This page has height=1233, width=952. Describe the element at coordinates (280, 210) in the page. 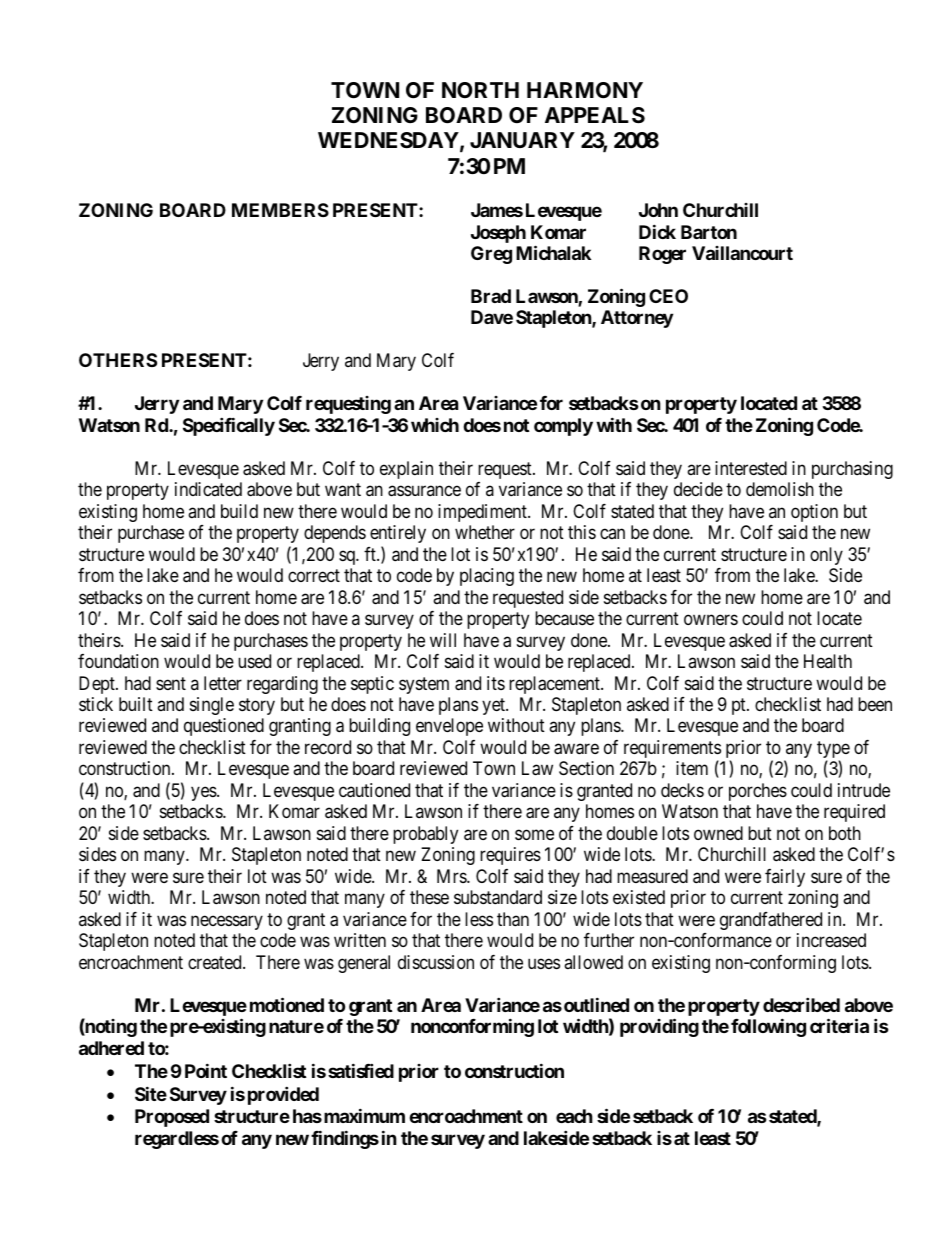

I see `MEMBERS` at that location.
